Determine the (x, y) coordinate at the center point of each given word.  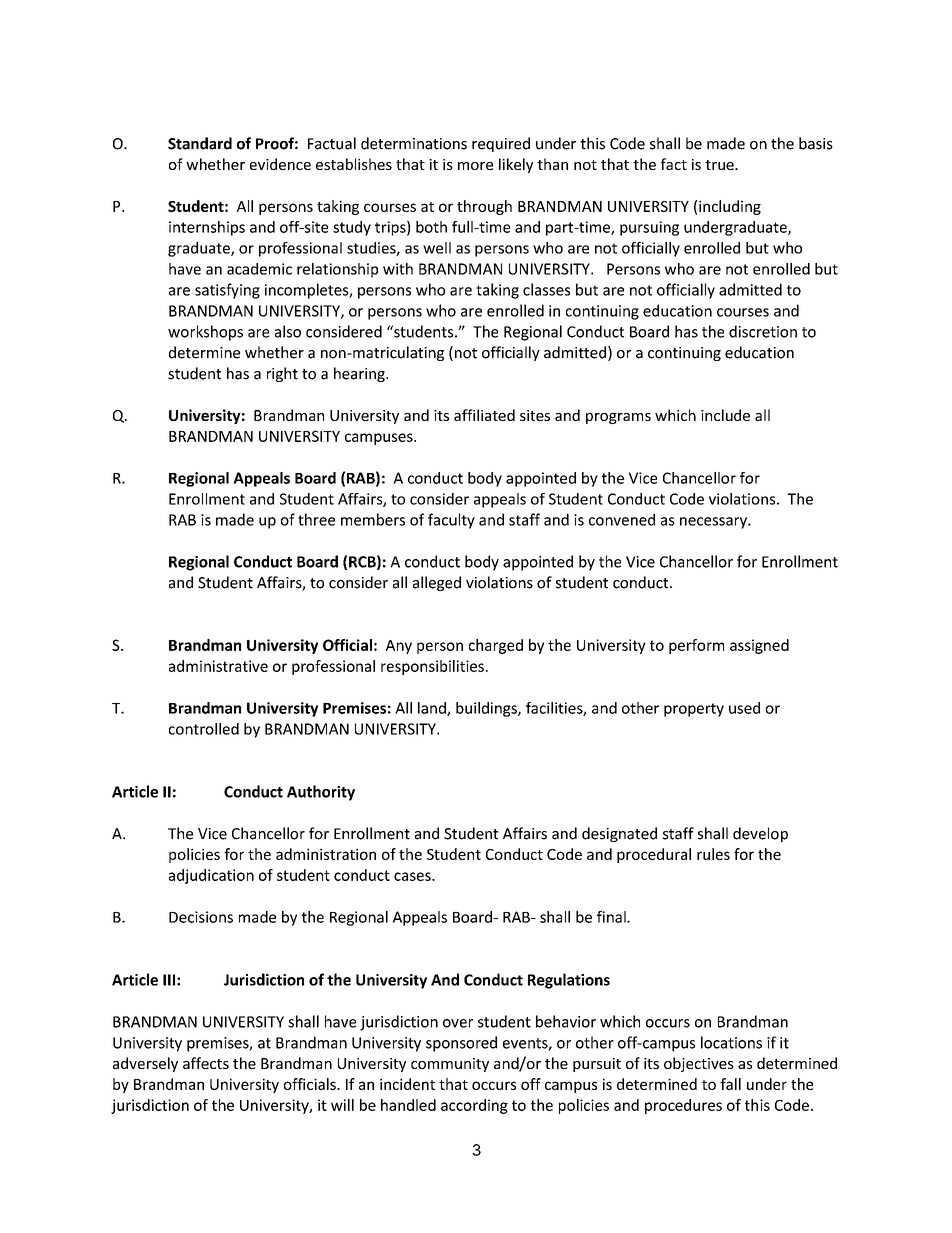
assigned (759, 646)
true (720, 165)
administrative (218, 666)
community (450, 1065)
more (475, 166)
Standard (200, 143)
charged (496, 646)
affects (206, 1063)
